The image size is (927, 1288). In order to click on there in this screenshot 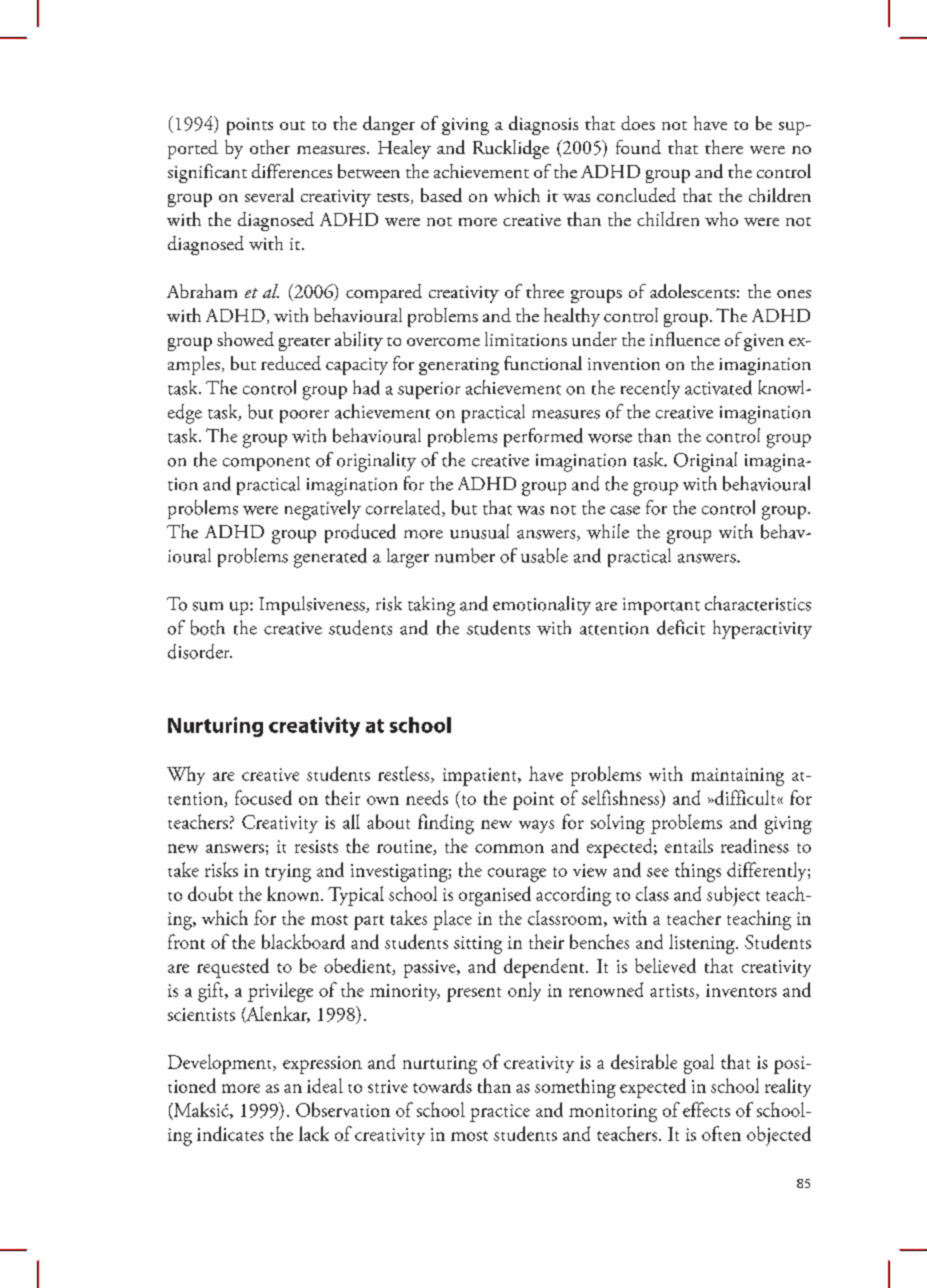, I will do `click(724, 147)`.
